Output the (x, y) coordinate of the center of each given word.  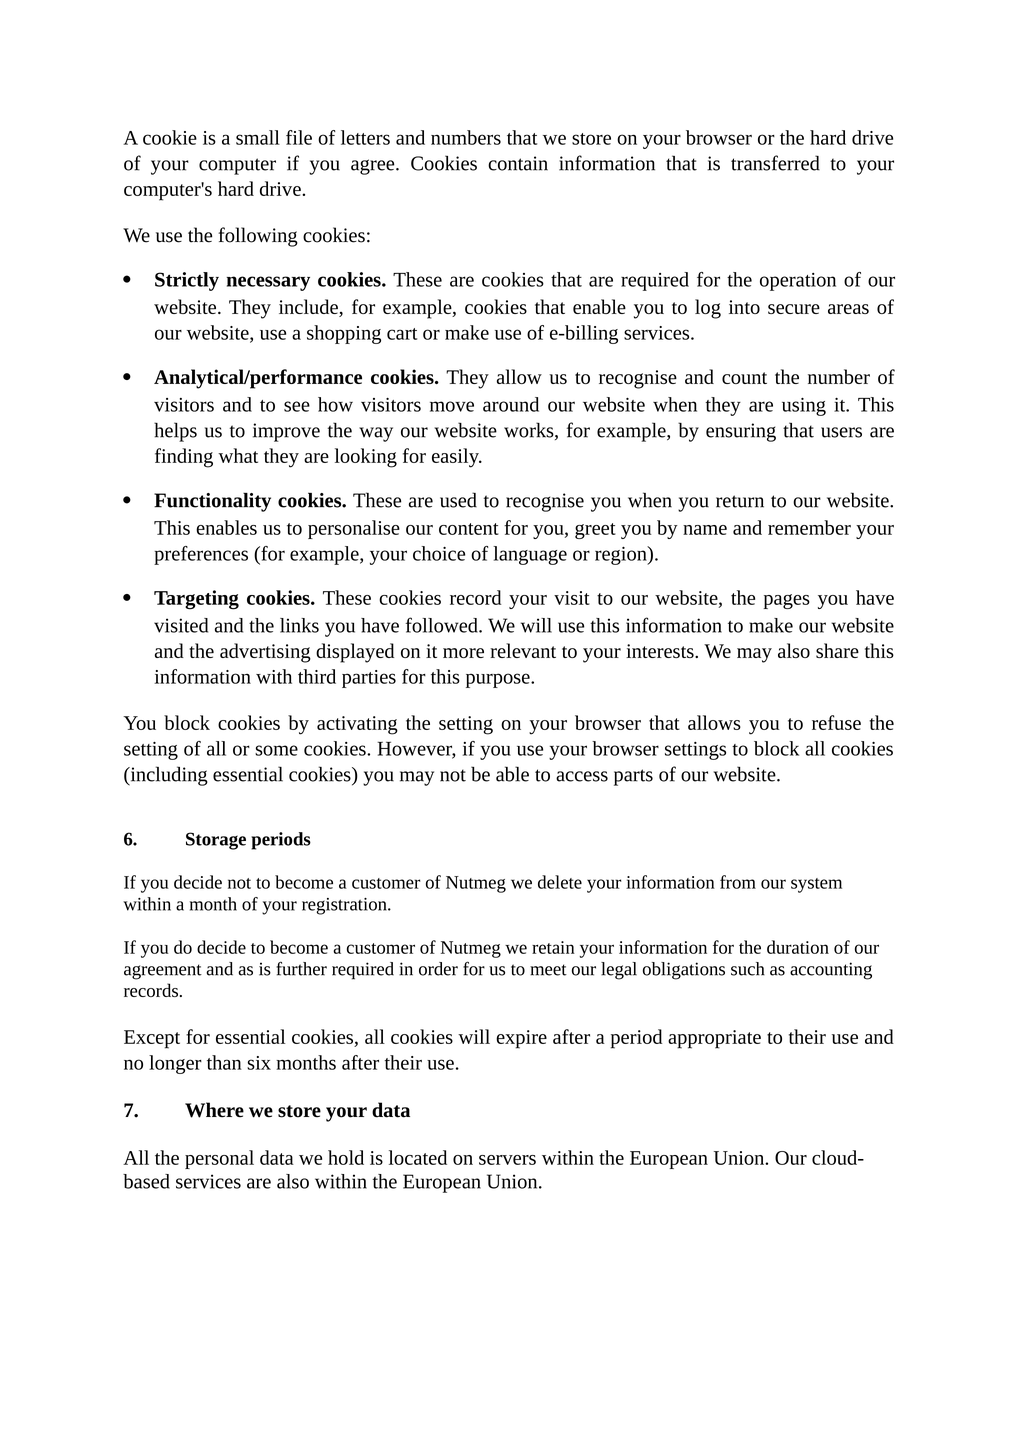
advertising (265, 653)
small (258, 137)
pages (786, 601)
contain (518, 163)
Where (214, 1110)
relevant (523, 650)
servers (507, 1160)
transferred (775, 163)
